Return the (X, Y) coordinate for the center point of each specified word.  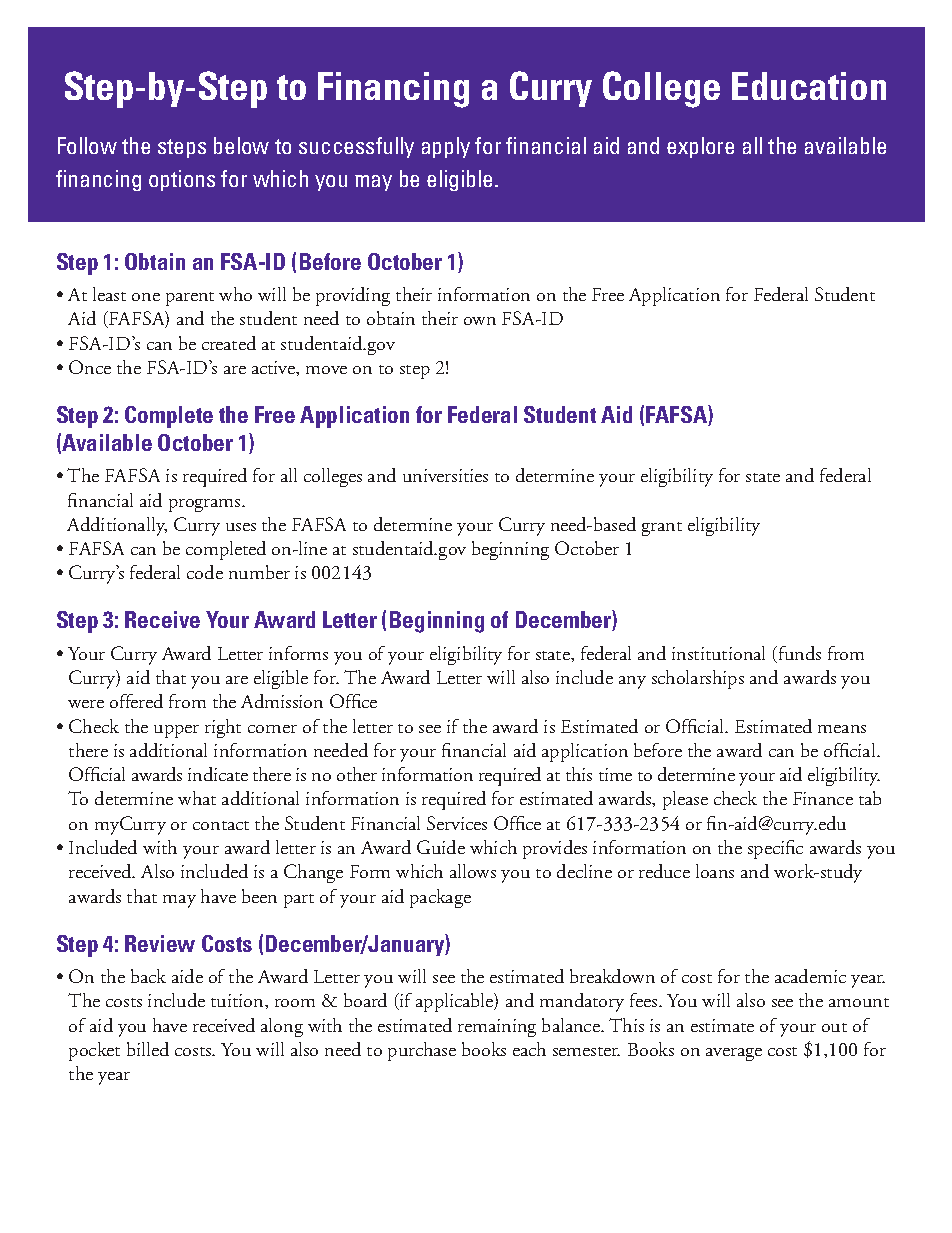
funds (798, 654)
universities (445, 475)
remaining (497, 1028)
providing (353, 296)
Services (457, 823)
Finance (823, 798)
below (241, 145)
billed (148, 1049)
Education (809, 86)
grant (662, 529)
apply (446, 147)
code (205, 572)
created (229, 343)
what (197, 798)
